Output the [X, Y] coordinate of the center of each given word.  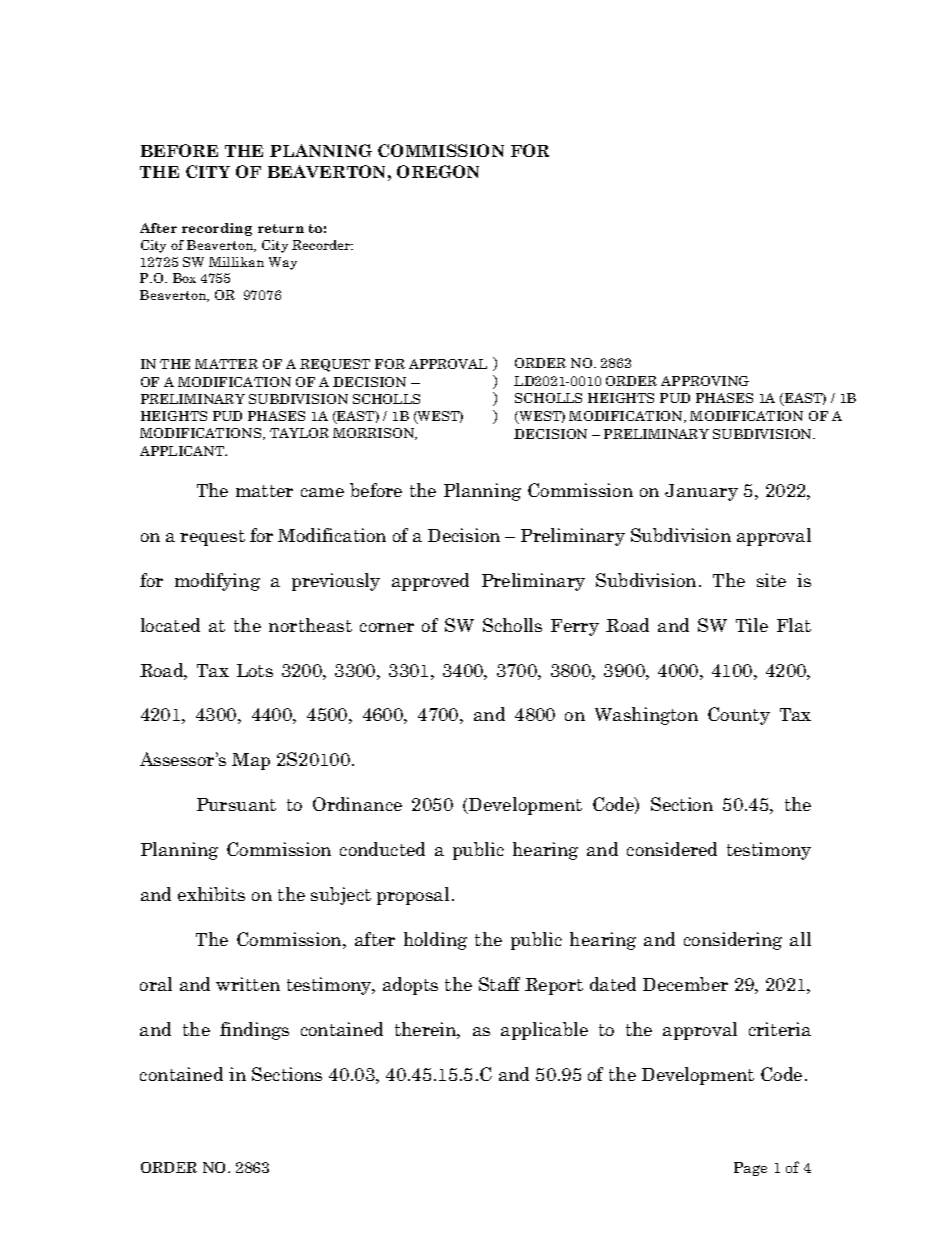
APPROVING [705, 381]
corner [387, 627]
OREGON [438, 171]
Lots [255, 670]
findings [254, 1031]
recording [217, 229]
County [739, 716]
